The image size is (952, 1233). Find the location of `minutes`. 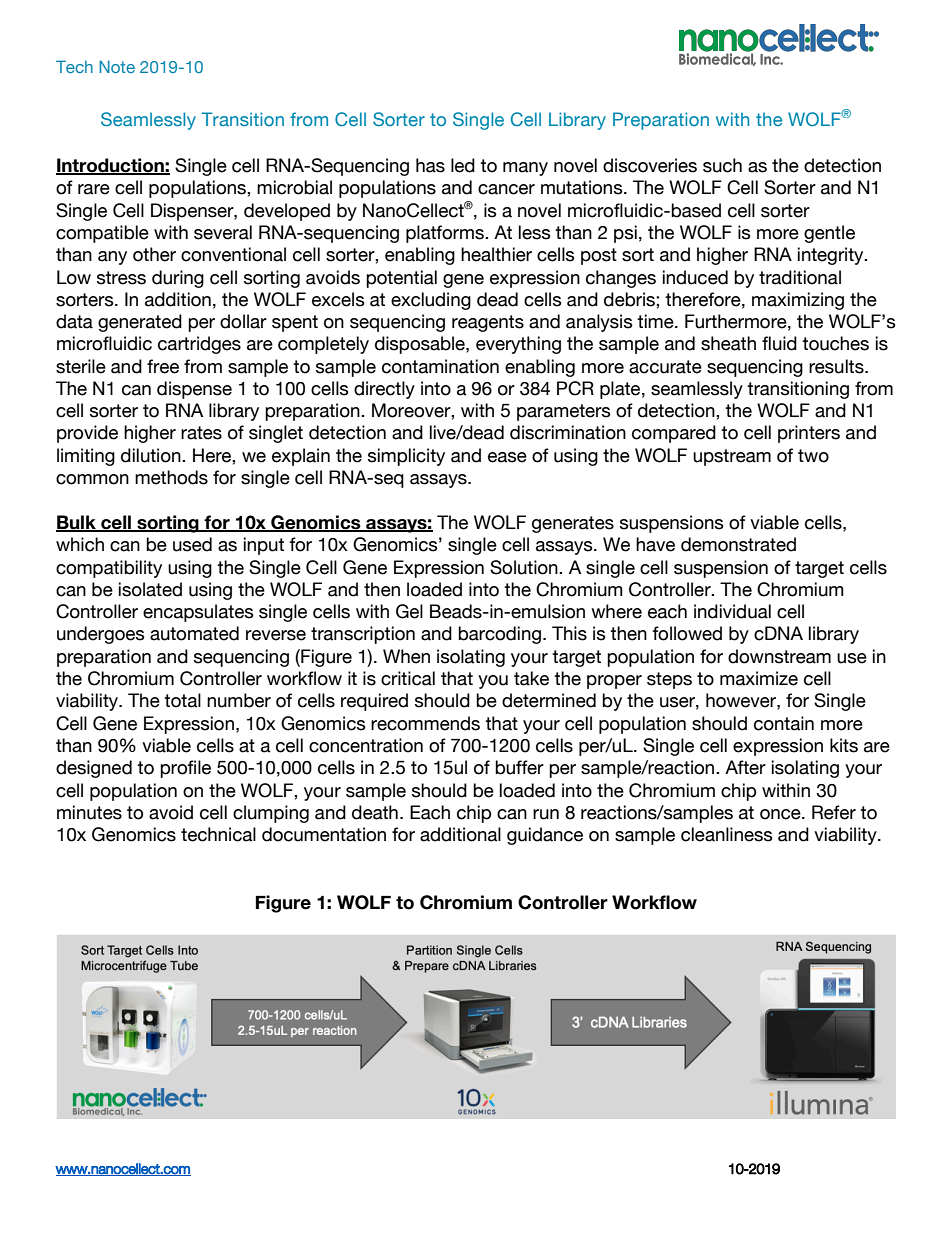

minutes is located at coordinates (89, 812).
